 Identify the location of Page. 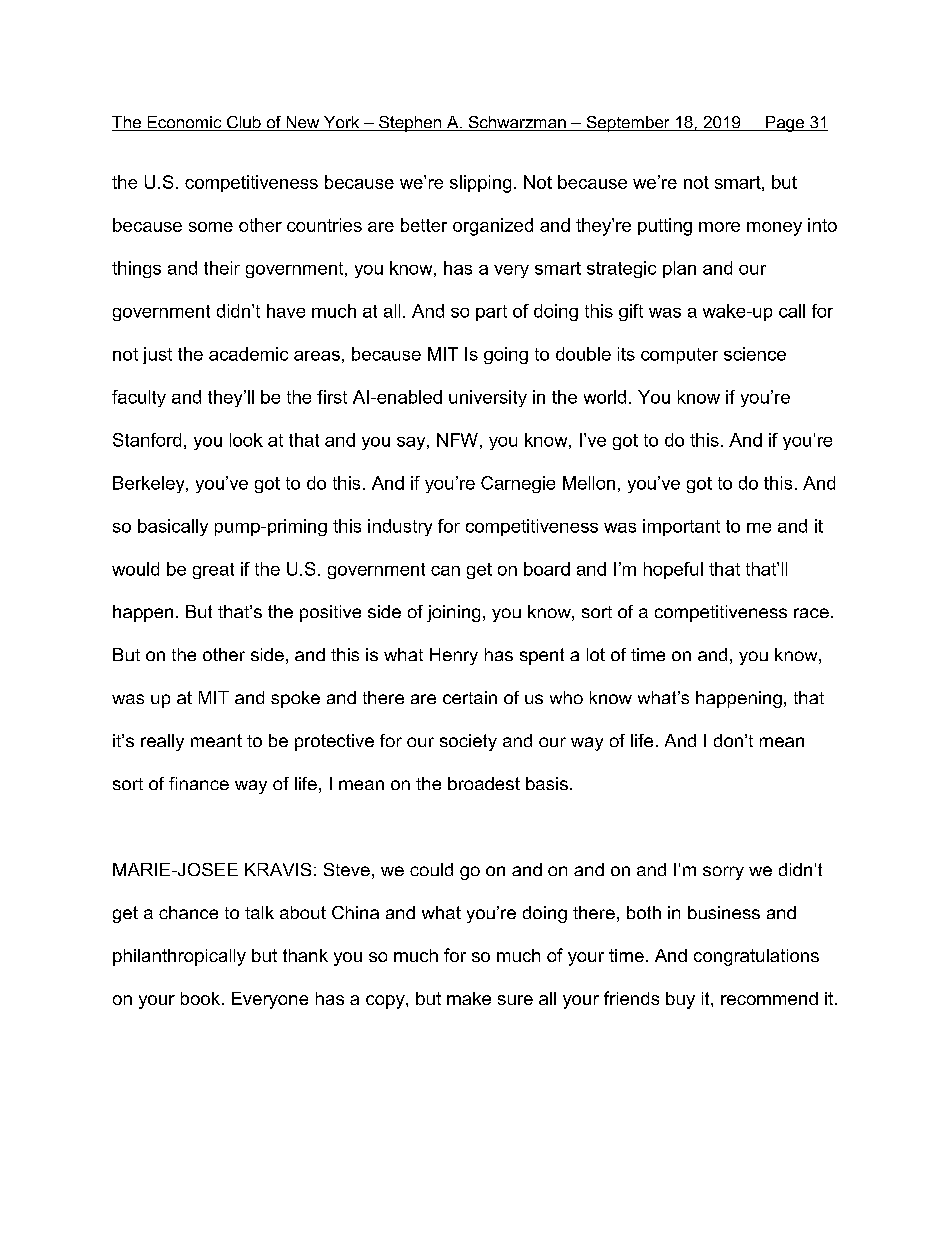
(785, 124).
